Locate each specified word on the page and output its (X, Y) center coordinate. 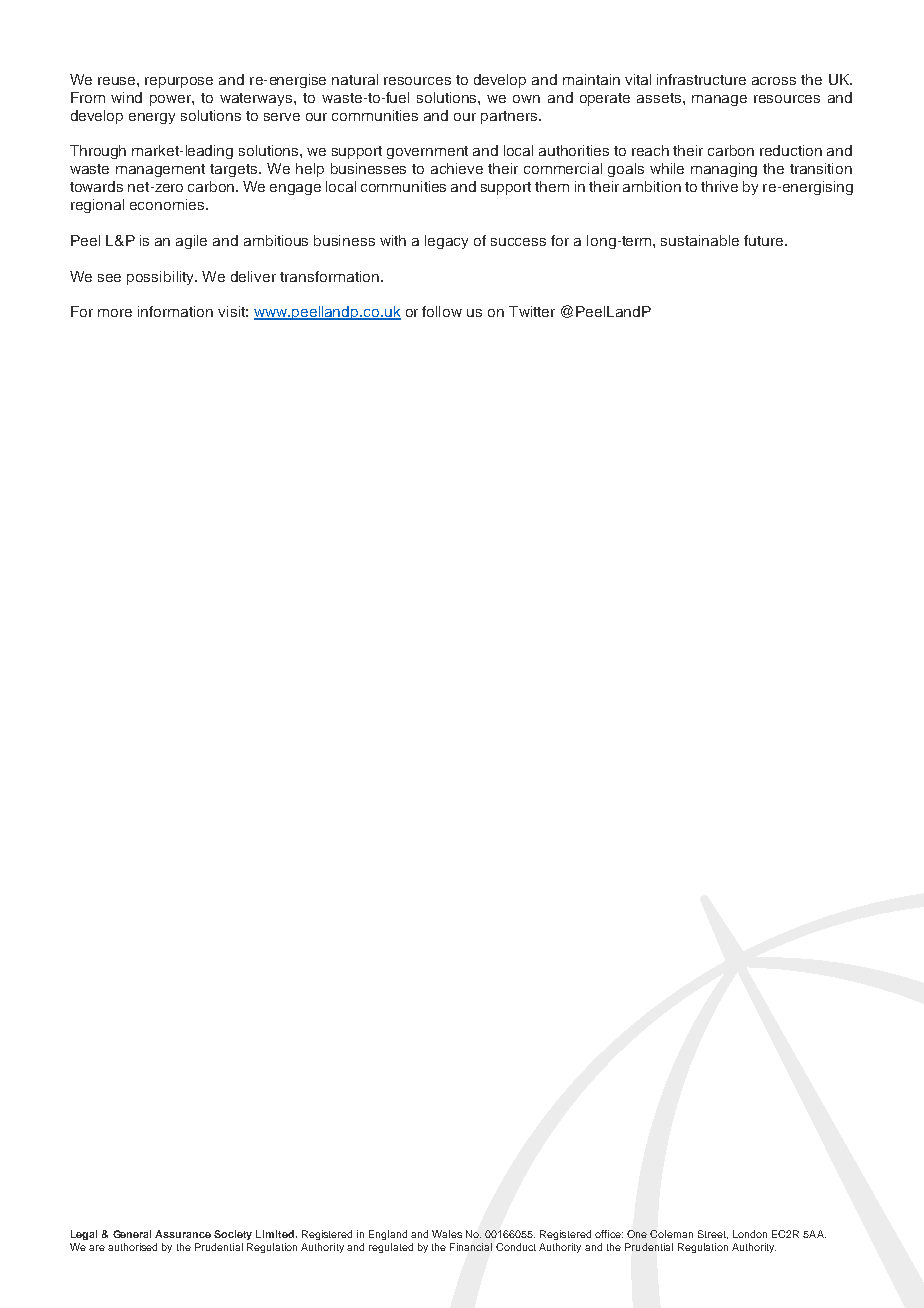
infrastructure (701, 79)
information (175, 311)
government (427, 152)
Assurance (183, 1234)
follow (442, 311)
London (750, 1234)
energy (152, 118)
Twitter (532, 311)
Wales (447, 1234)
